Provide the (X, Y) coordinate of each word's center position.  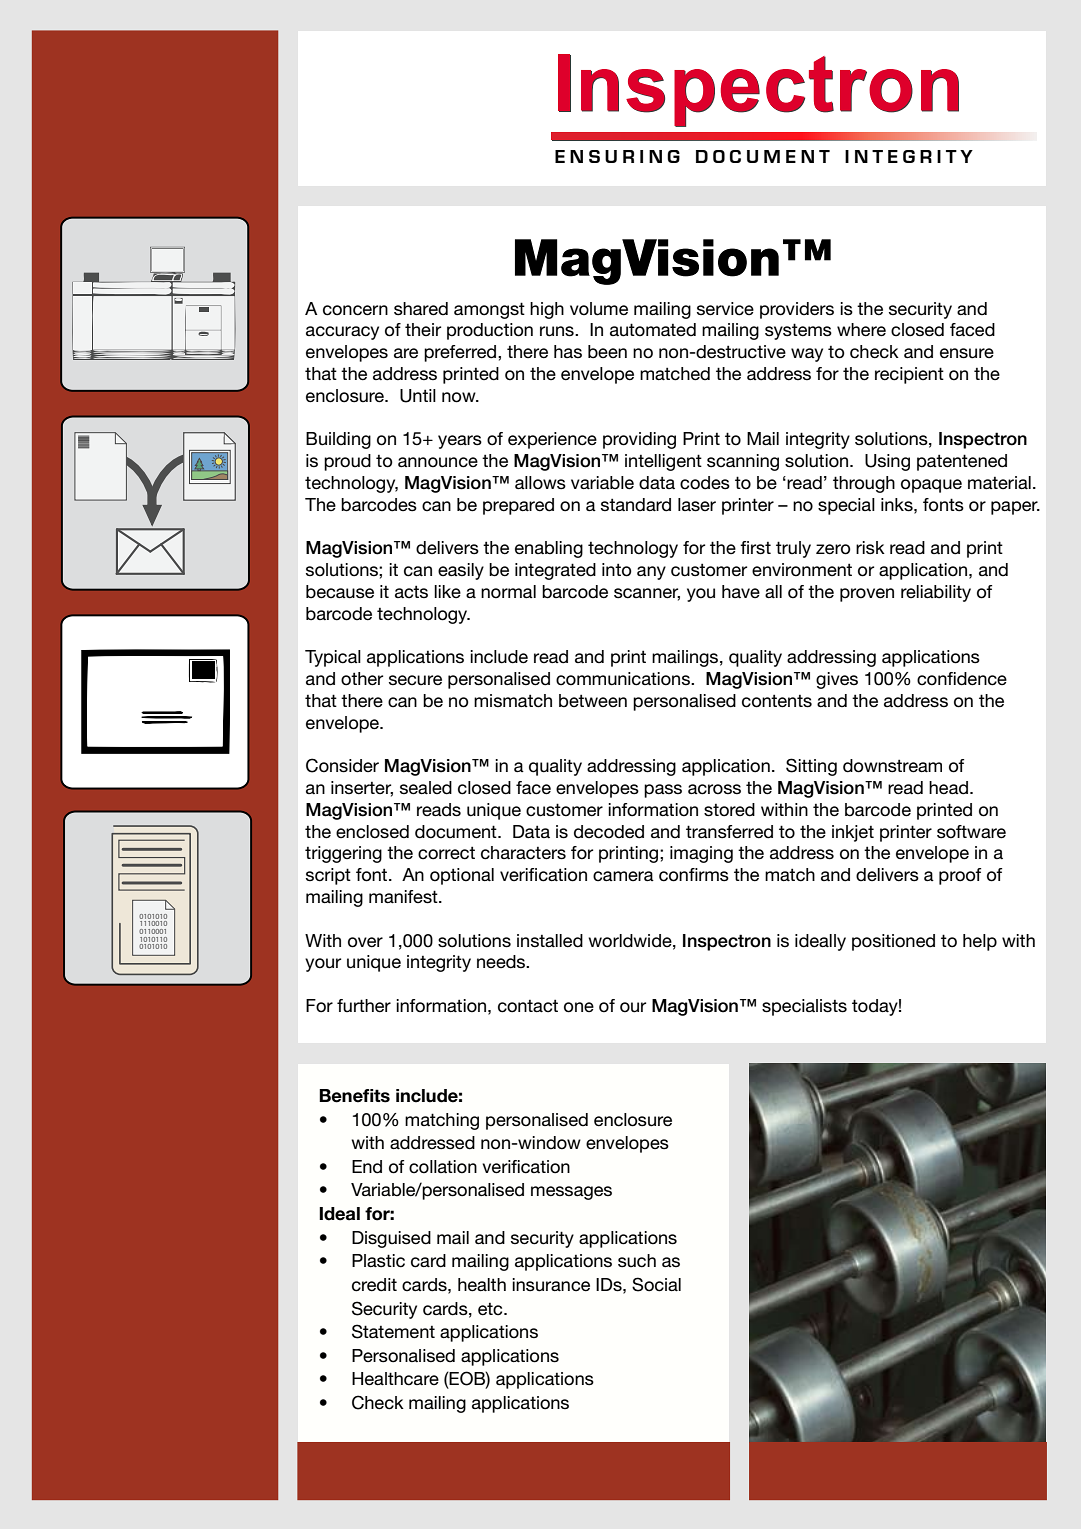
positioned (893, 942)
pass (663, 791)
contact (528, 1006)
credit (374, 1285)
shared (421, 309)
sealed (426, 788)
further (364, 1006)
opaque (931, 486)
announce (438, 462)
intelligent (663, 462)
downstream (892, 766)
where (861, 330)
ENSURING (617, 156)
